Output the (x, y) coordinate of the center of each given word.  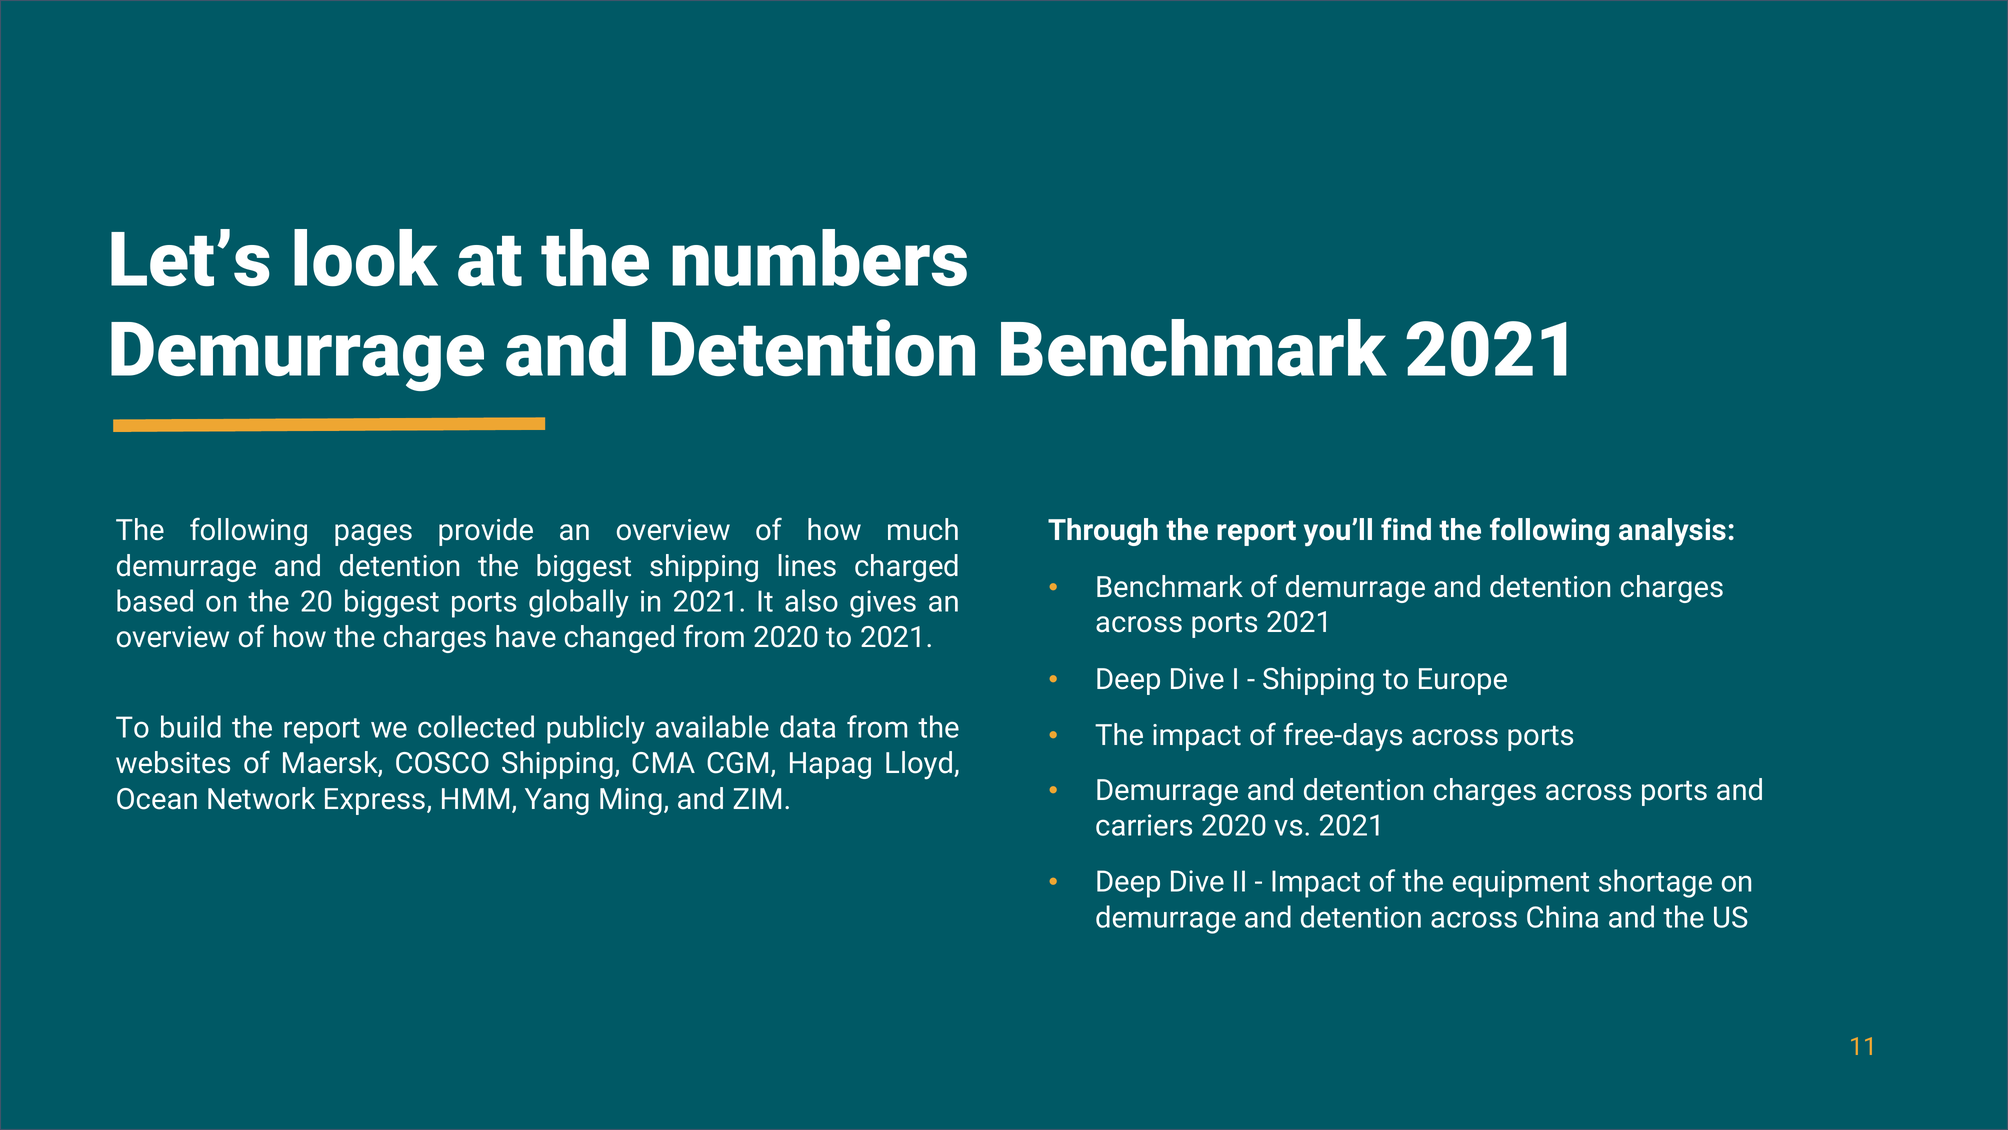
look (366, 258)
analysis (1672, 532)
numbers (819, 258)
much (923, 529)
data (807, 726)
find (1406, 529)
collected (476, 726)
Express (375, 801)
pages (373, 535)
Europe (1463, 681)
